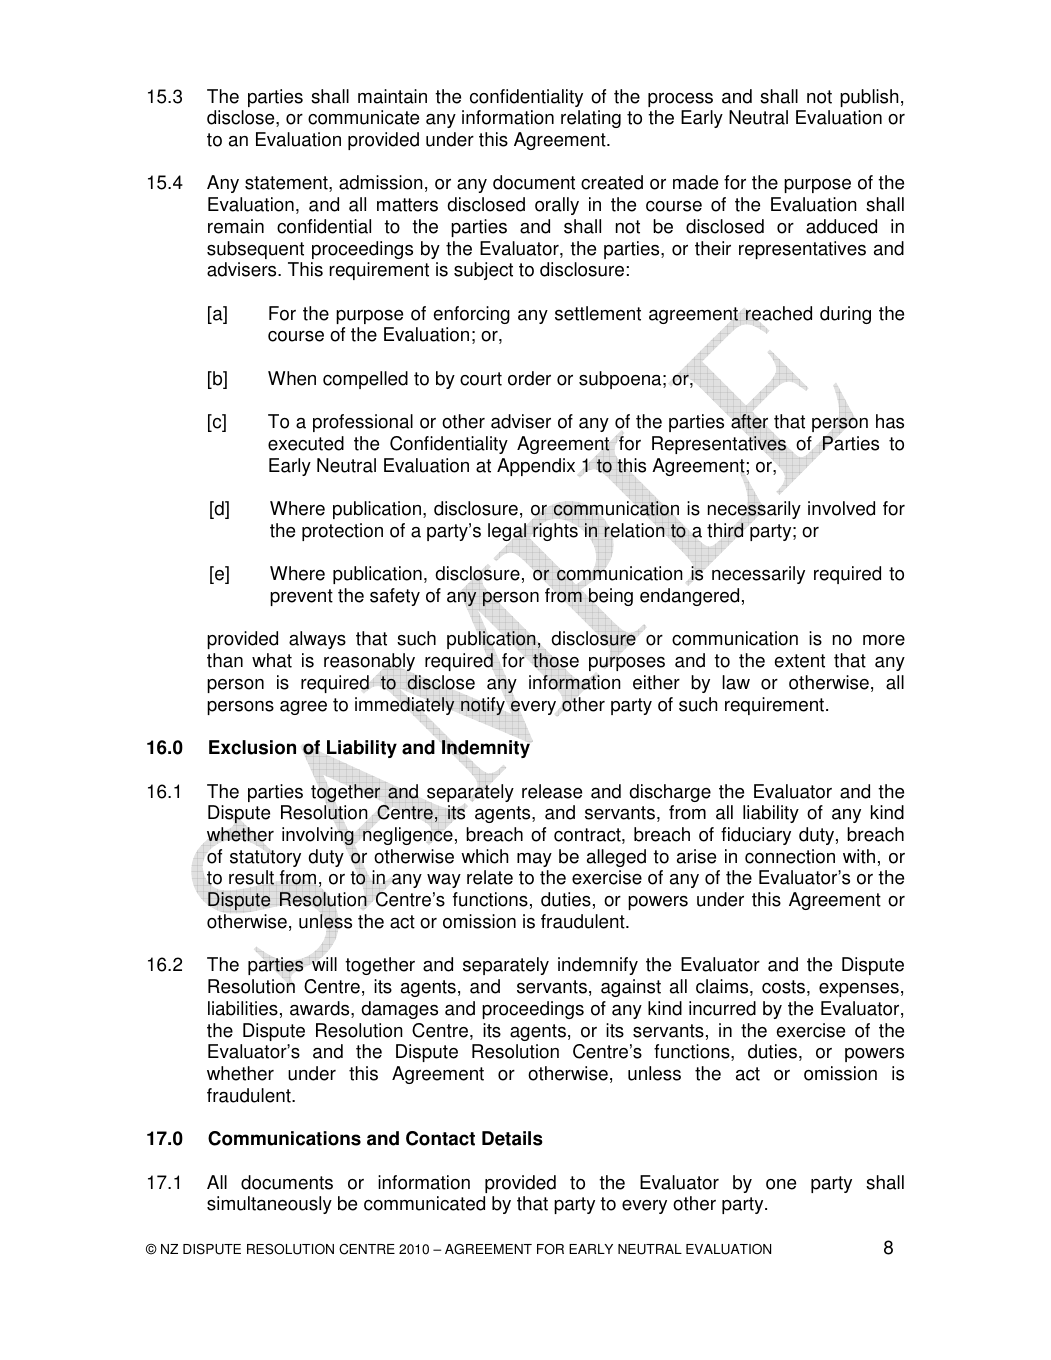 This screenshot has width=1051, height=1360. I want to click on relating, so click(591, 119).
